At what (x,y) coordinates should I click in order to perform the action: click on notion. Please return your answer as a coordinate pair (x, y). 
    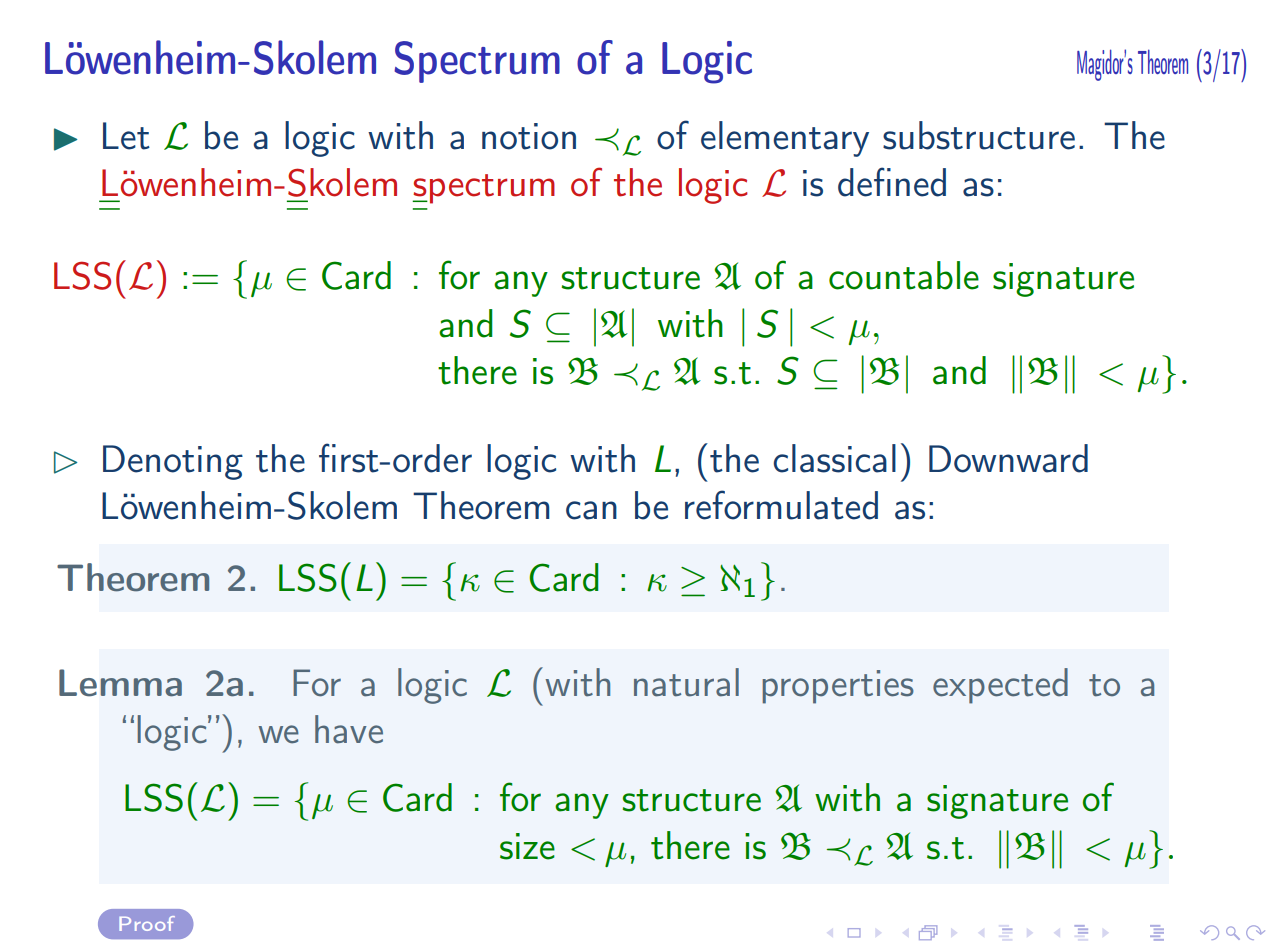
    Looking at the image, I should click on (529, 136).
